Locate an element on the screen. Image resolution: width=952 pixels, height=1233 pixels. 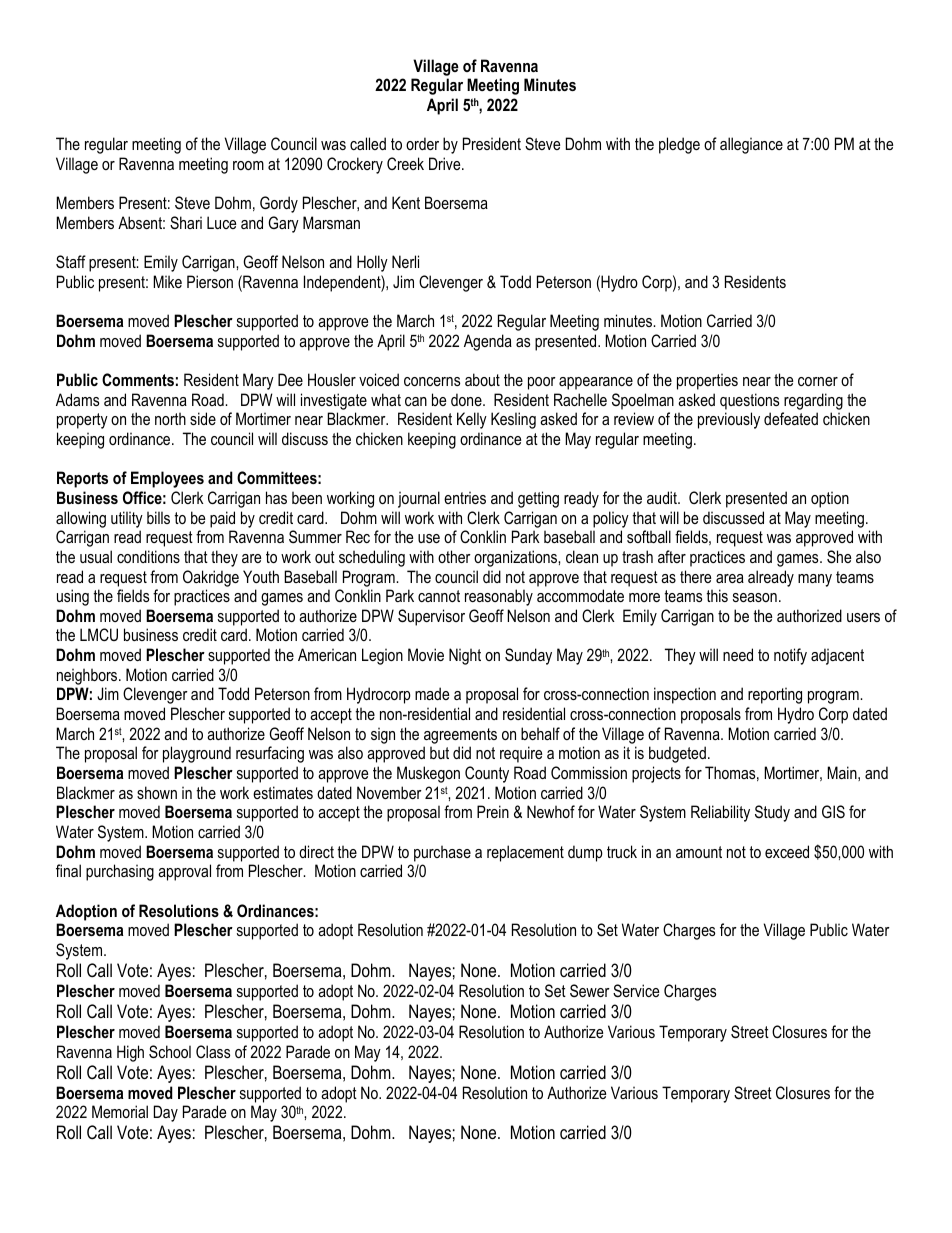
season is located at coordinates (755, 597).
